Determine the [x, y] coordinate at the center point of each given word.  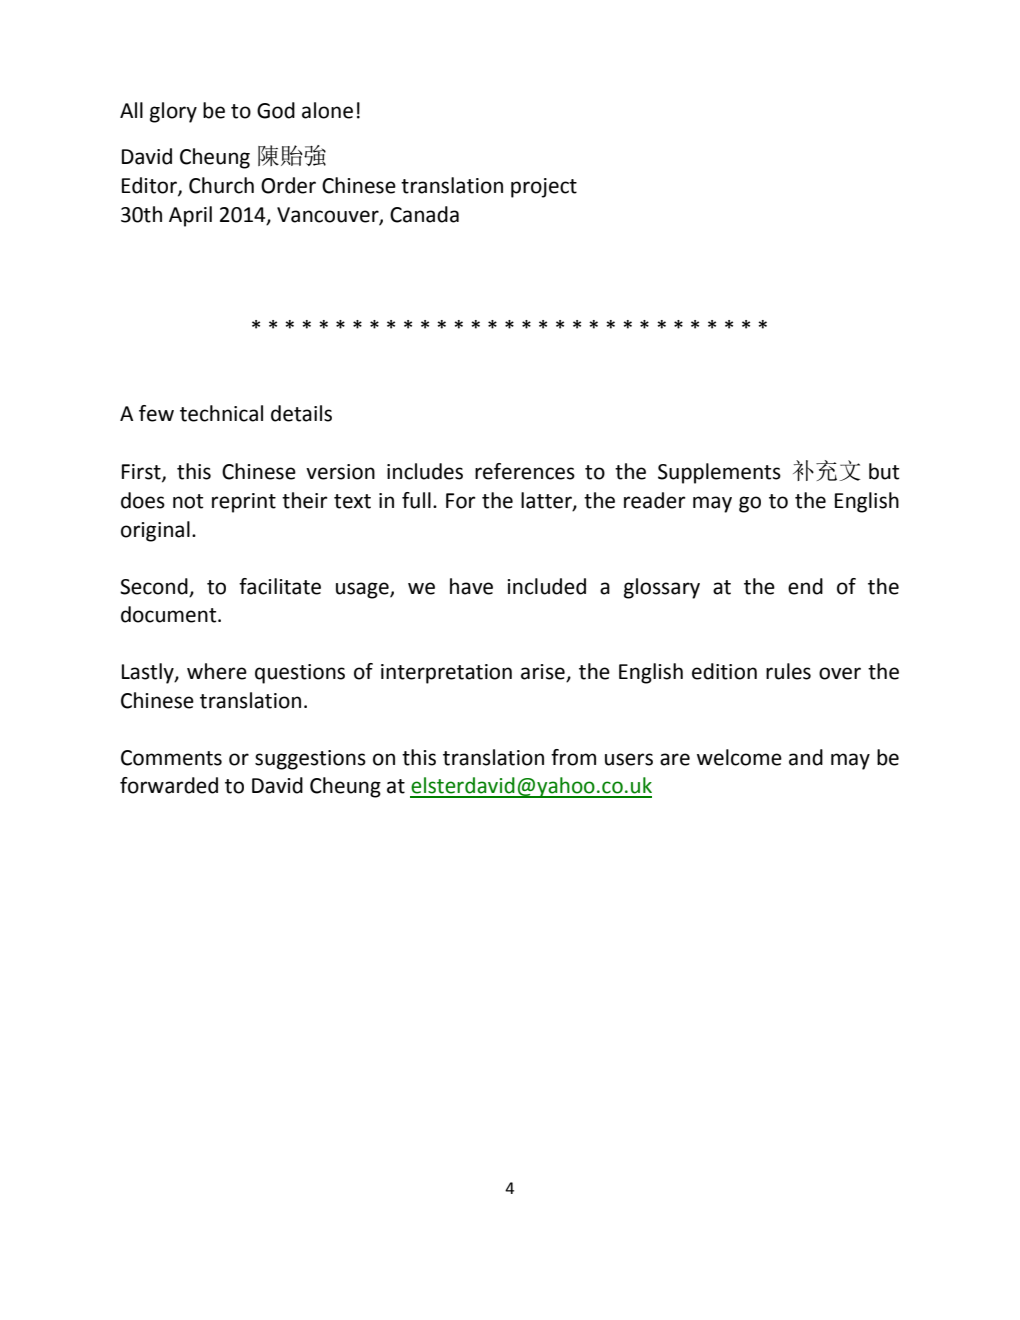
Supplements [719, 473]
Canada [424, 214]
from [573, 757]
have [471, 586]
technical [221, 413]
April [190, 216]
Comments [171, 758]
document [170, 614]
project [544, 188]
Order [288, 185]
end [805, 586]
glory [173, 112]
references [525, 471]
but [884, 471]
